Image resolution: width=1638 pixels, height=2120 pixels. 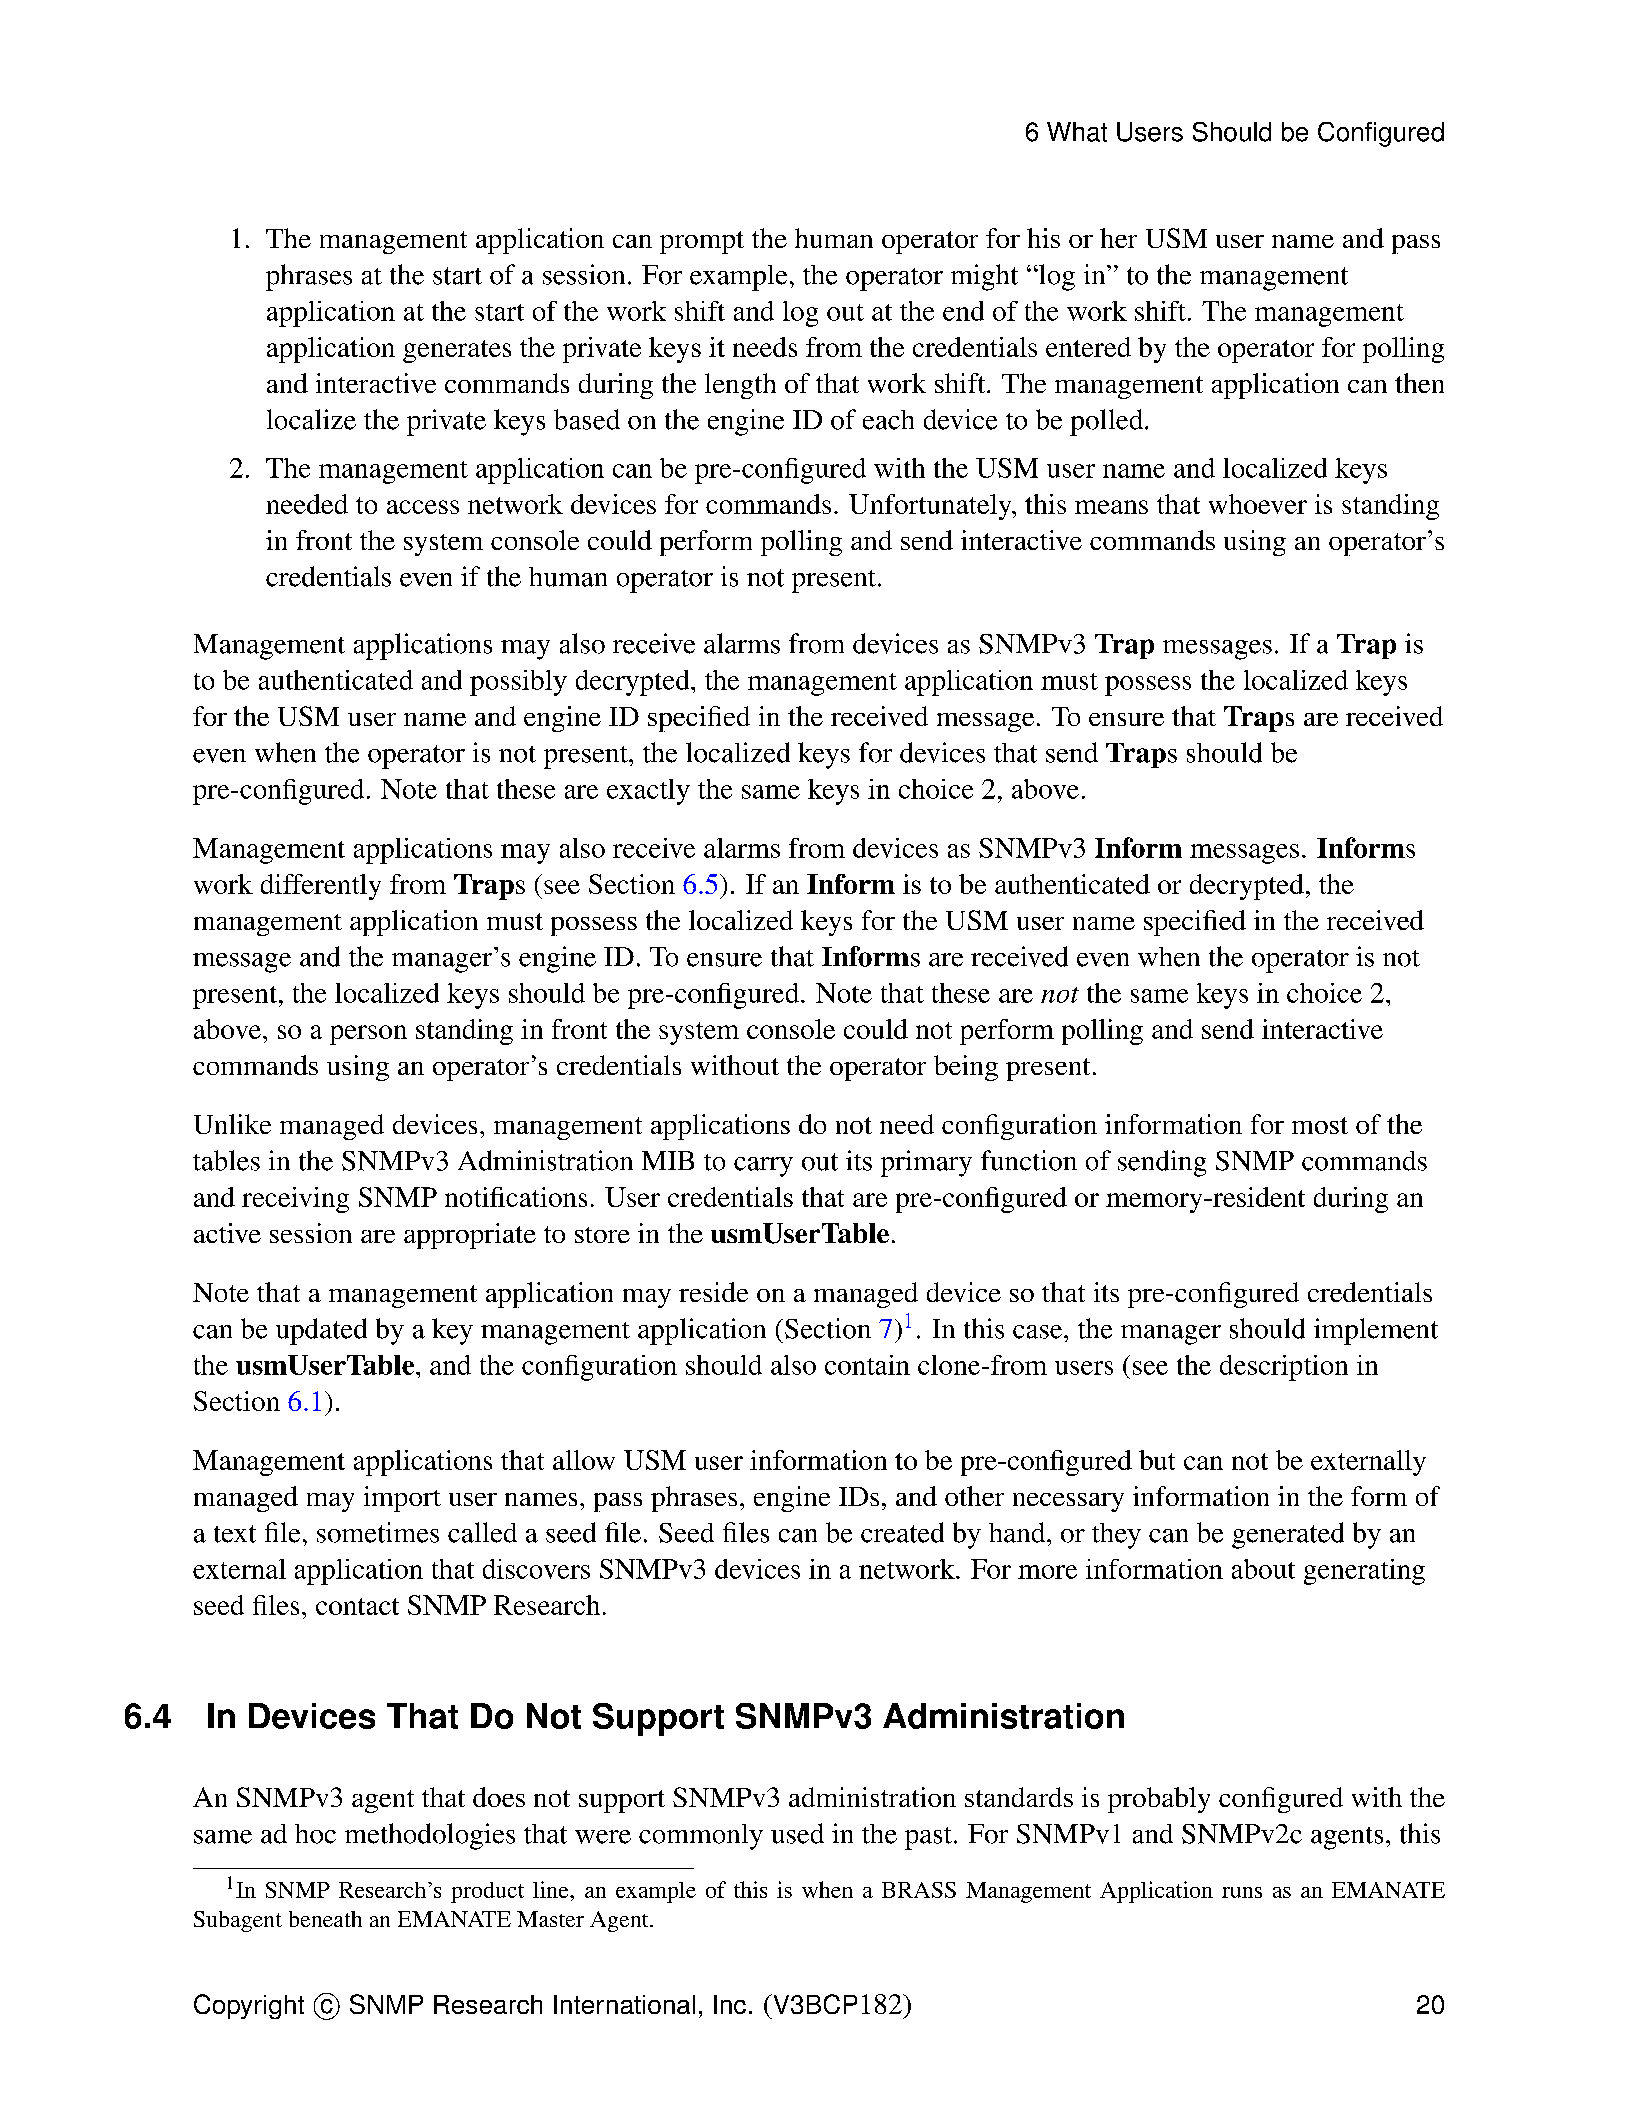 I want to click on What, so click(x=1077, y=132).
